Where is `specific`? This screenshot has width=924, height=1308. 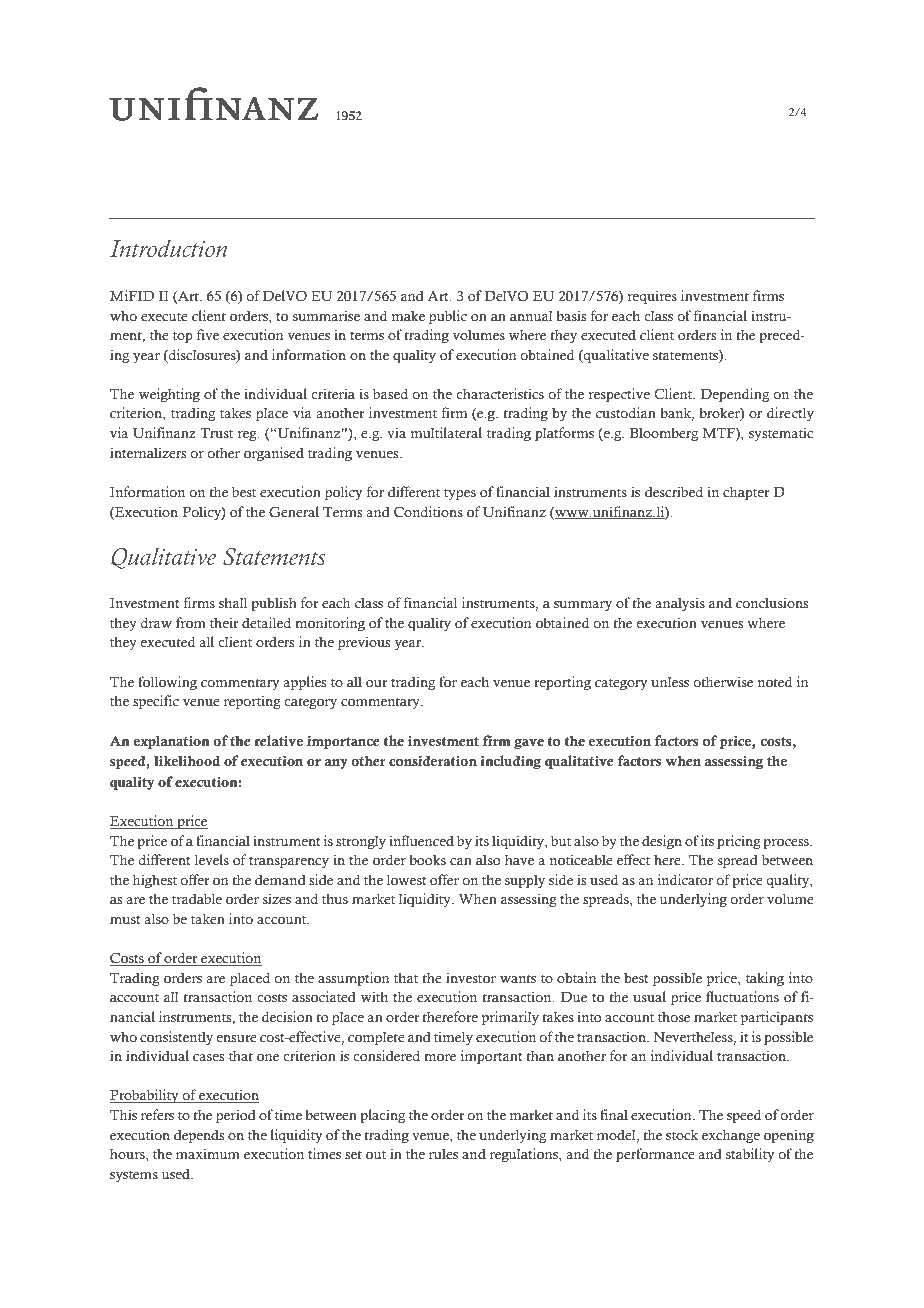 specific is located at coordinates (156, 702).
